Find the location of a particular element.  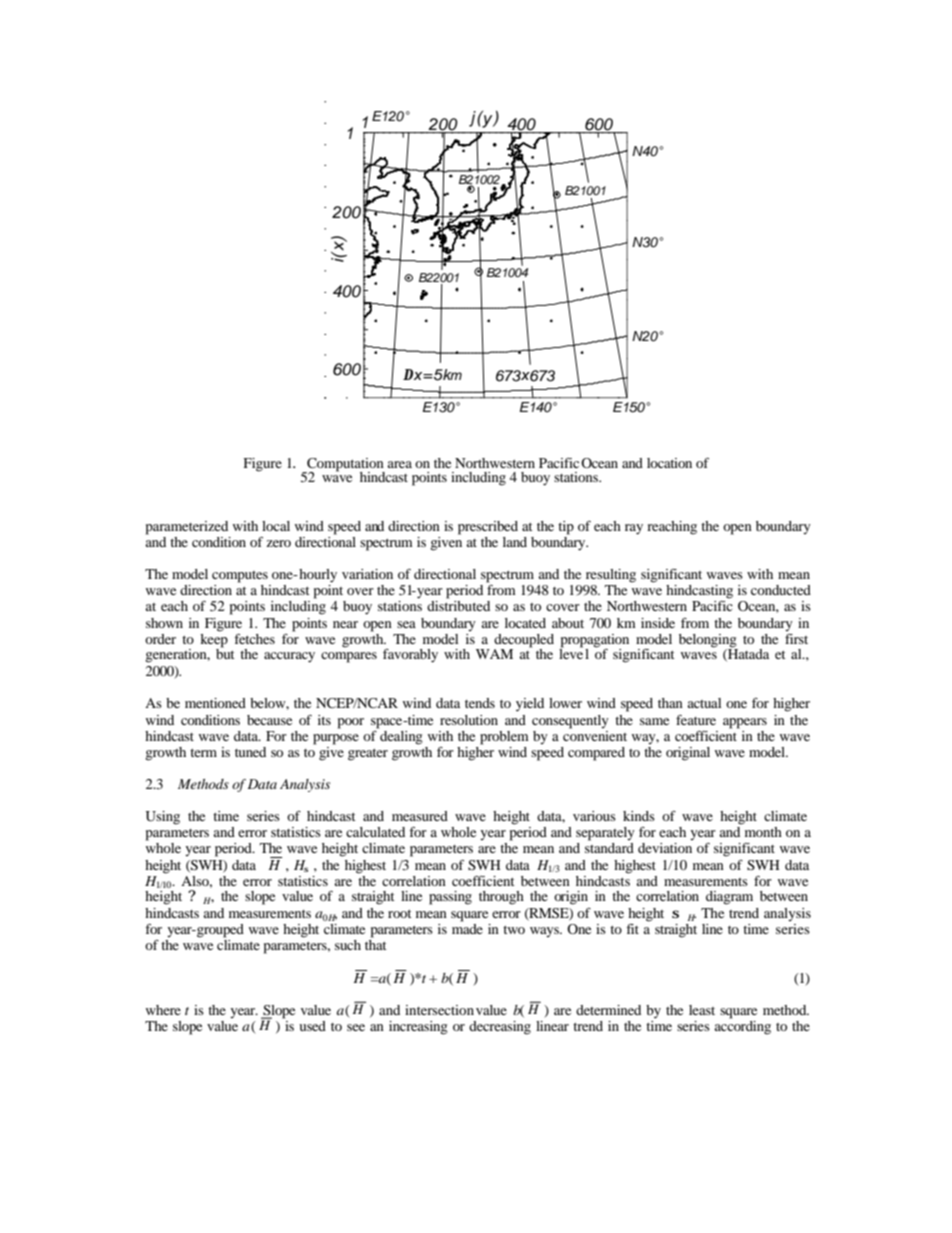

location is located at coordinates (669, 463).
